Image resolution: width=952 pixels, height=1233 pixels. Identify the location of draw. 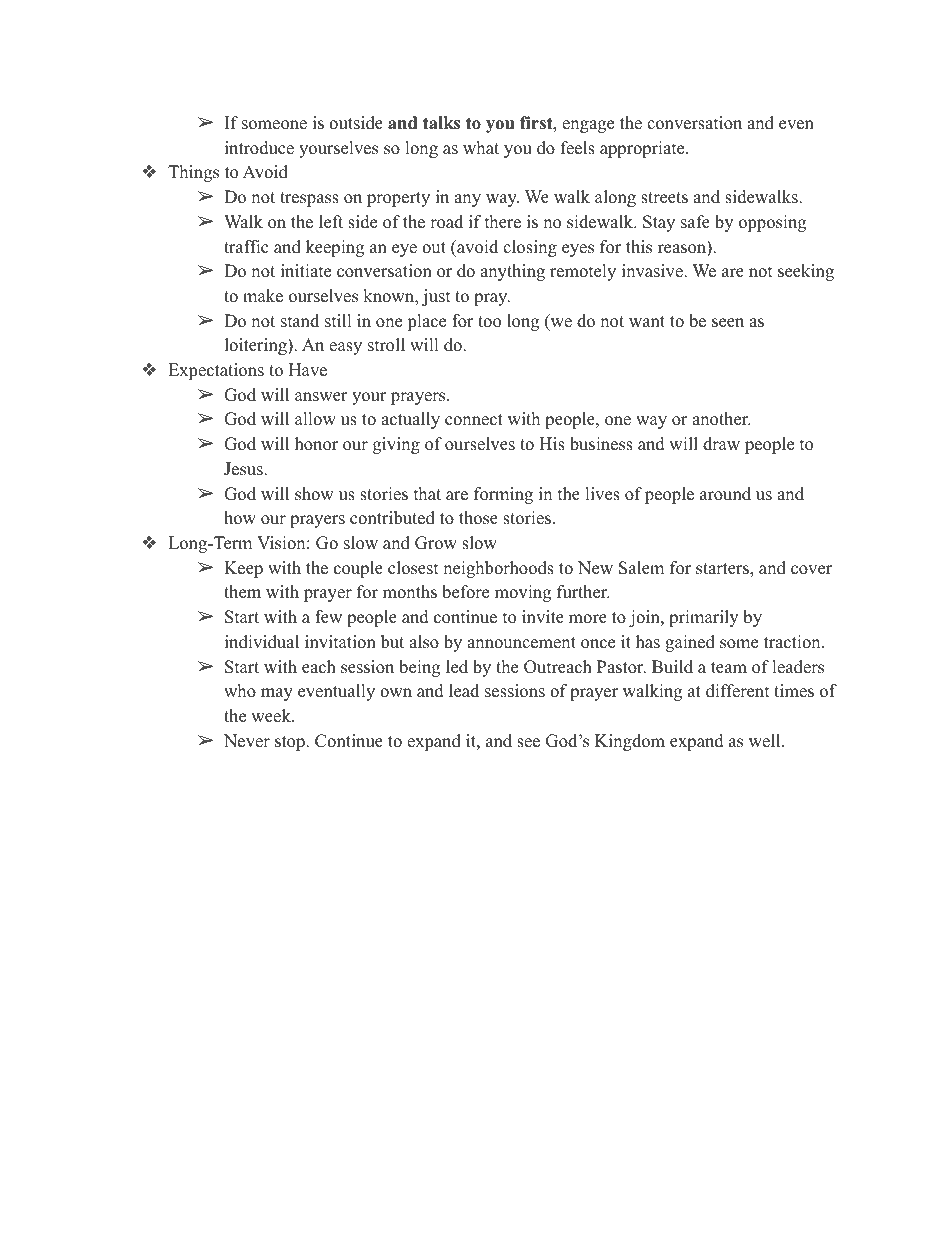
(721, 444).
